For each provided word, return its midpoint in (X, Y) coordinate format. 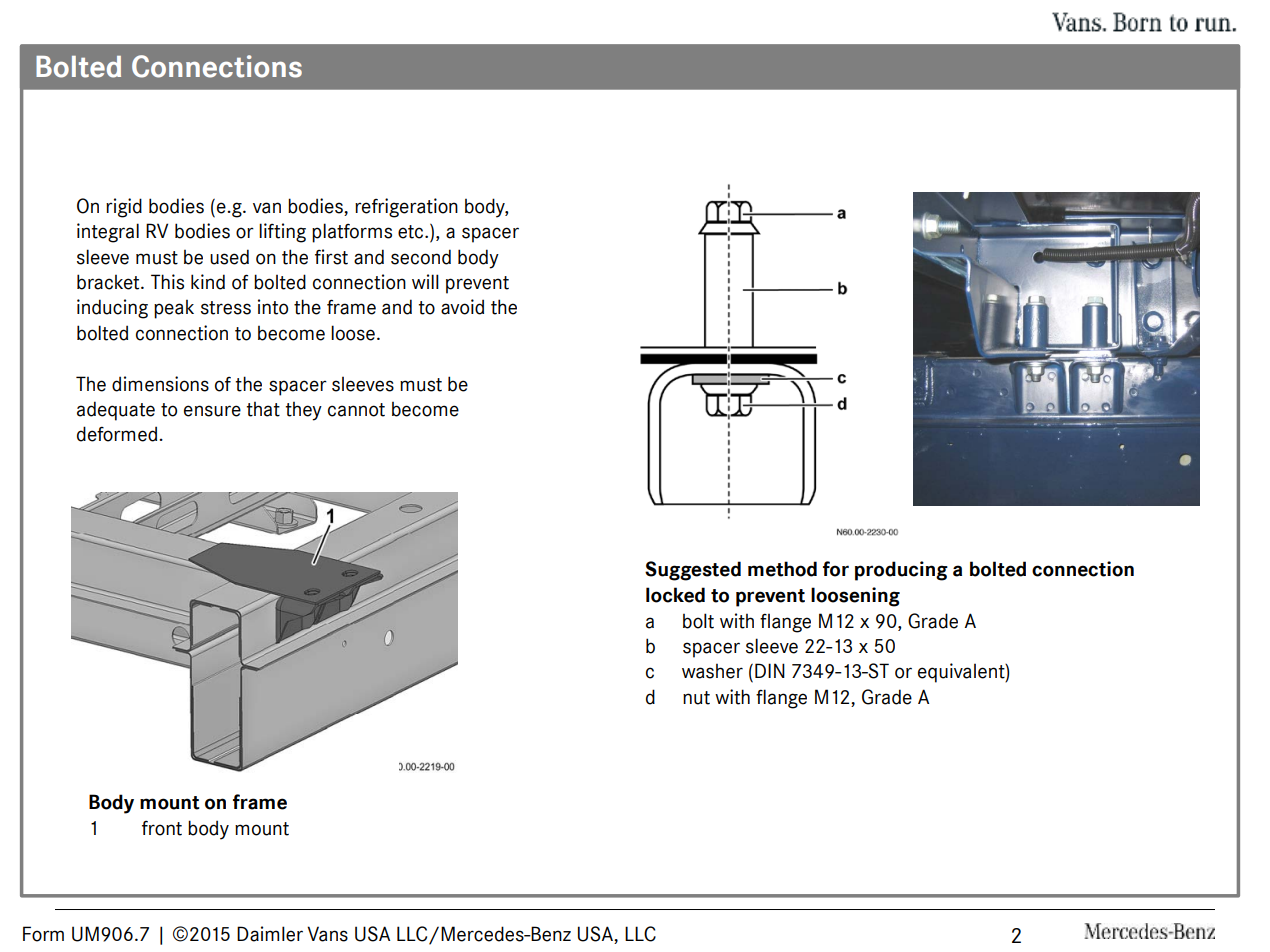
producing (901, 571)
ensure (212, 411)
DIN (770, 670)
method (782, 569)
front (162, 828)
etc (412, 232)
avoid (462, 307)
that (263, 409)
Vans (327, 934)
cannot (356, 410)
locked (675, 595)
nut (696, 698)
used (229, 257)
